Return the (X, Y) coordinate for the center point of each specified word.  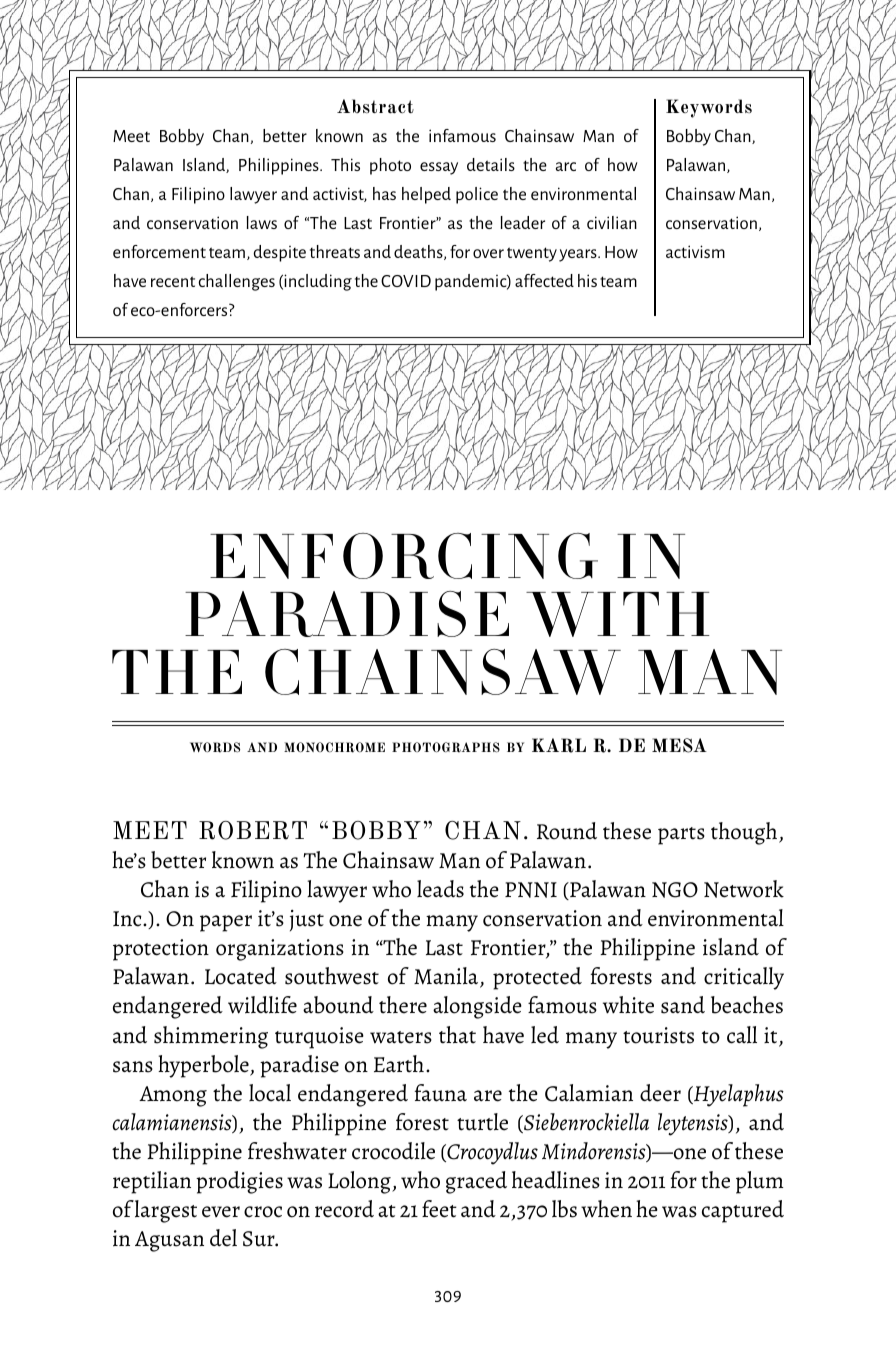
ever (221, 1212)
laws (262, 222)
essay (439, 168)
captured (743, 1211)
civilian (612, 222)
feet (439, 1209)
